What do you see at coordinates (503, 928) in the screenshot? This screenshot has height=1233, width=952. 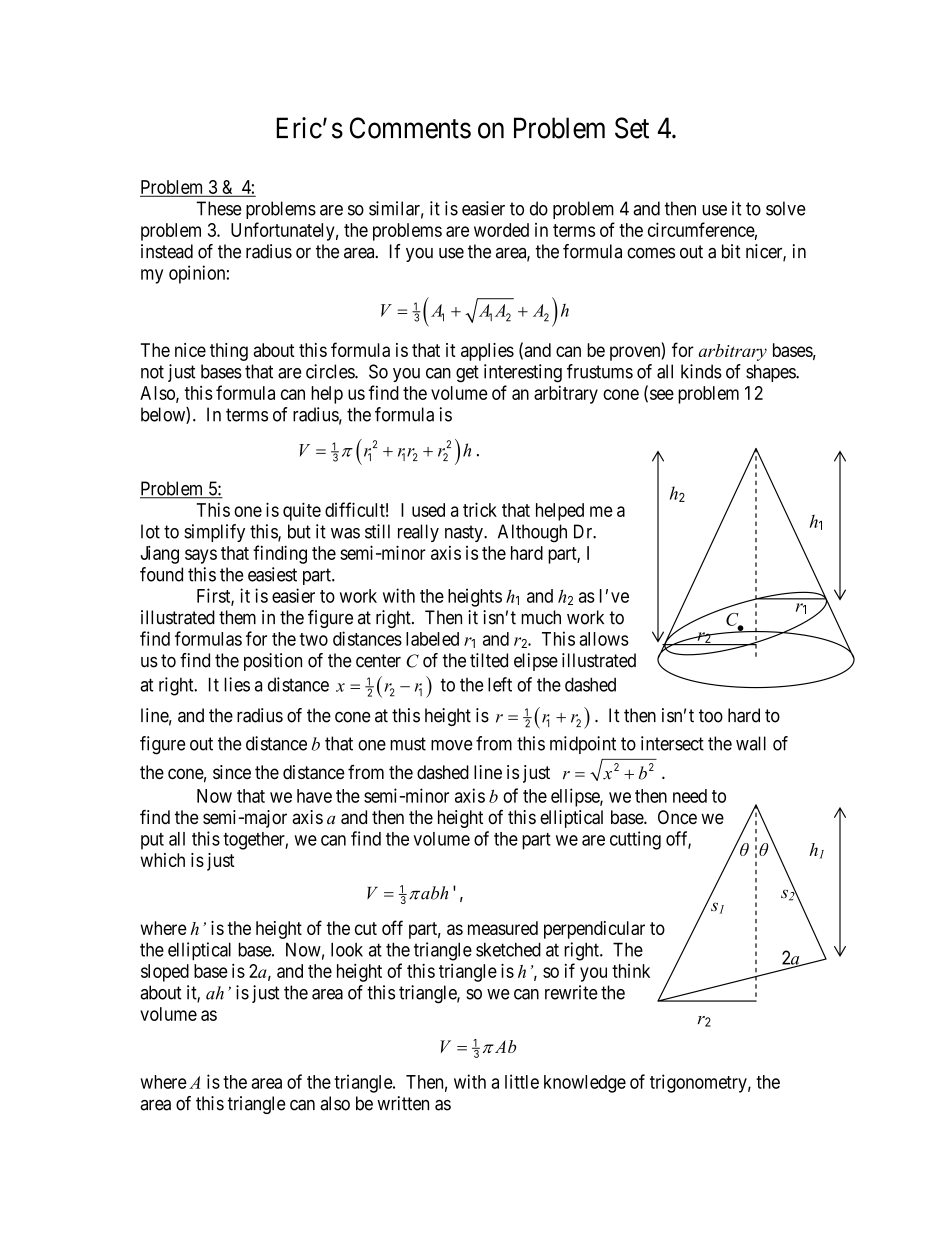 I see `measured` at bounding box center [503, 928].
